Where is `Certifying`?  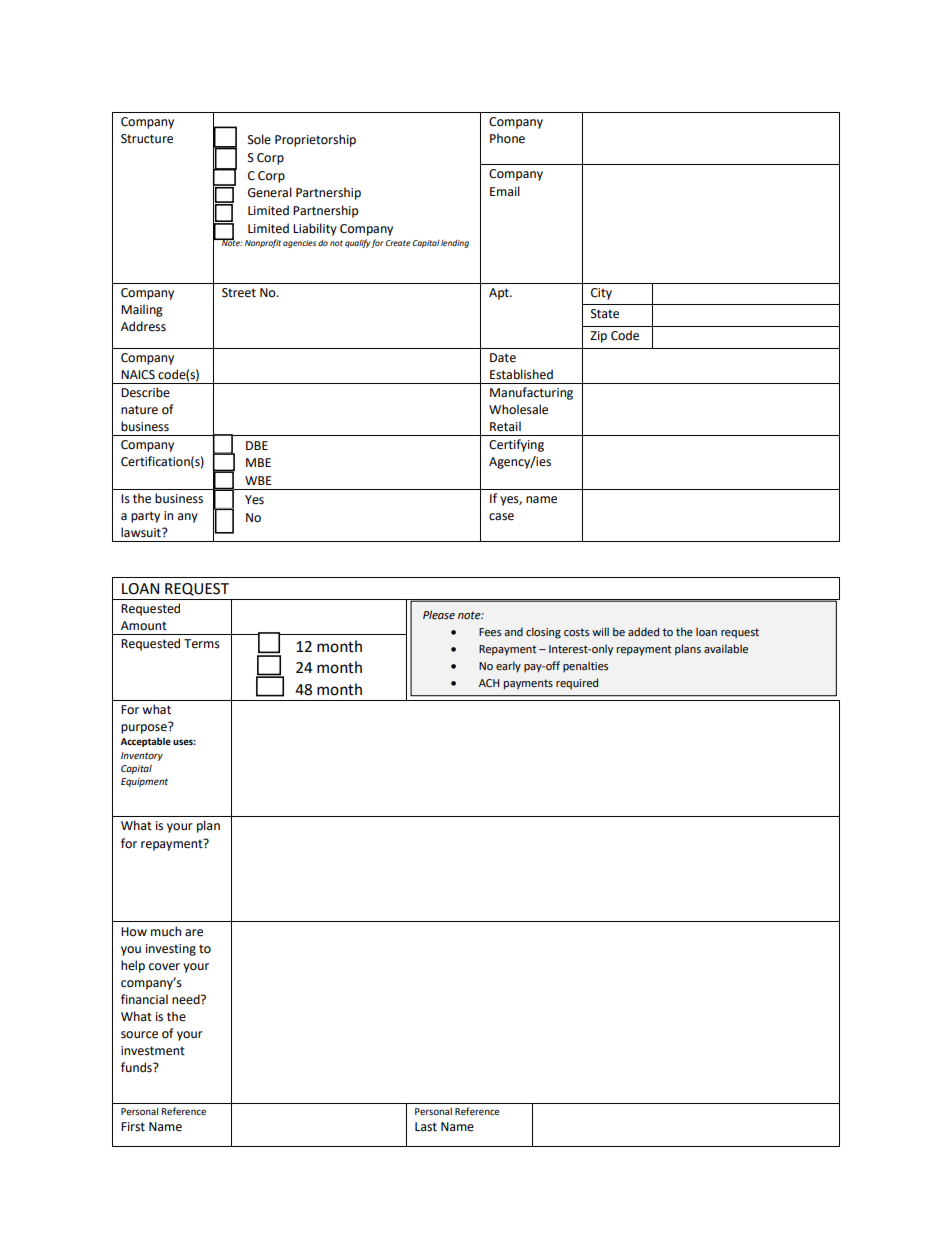
Certifying is located at coordinates (516, 445).
